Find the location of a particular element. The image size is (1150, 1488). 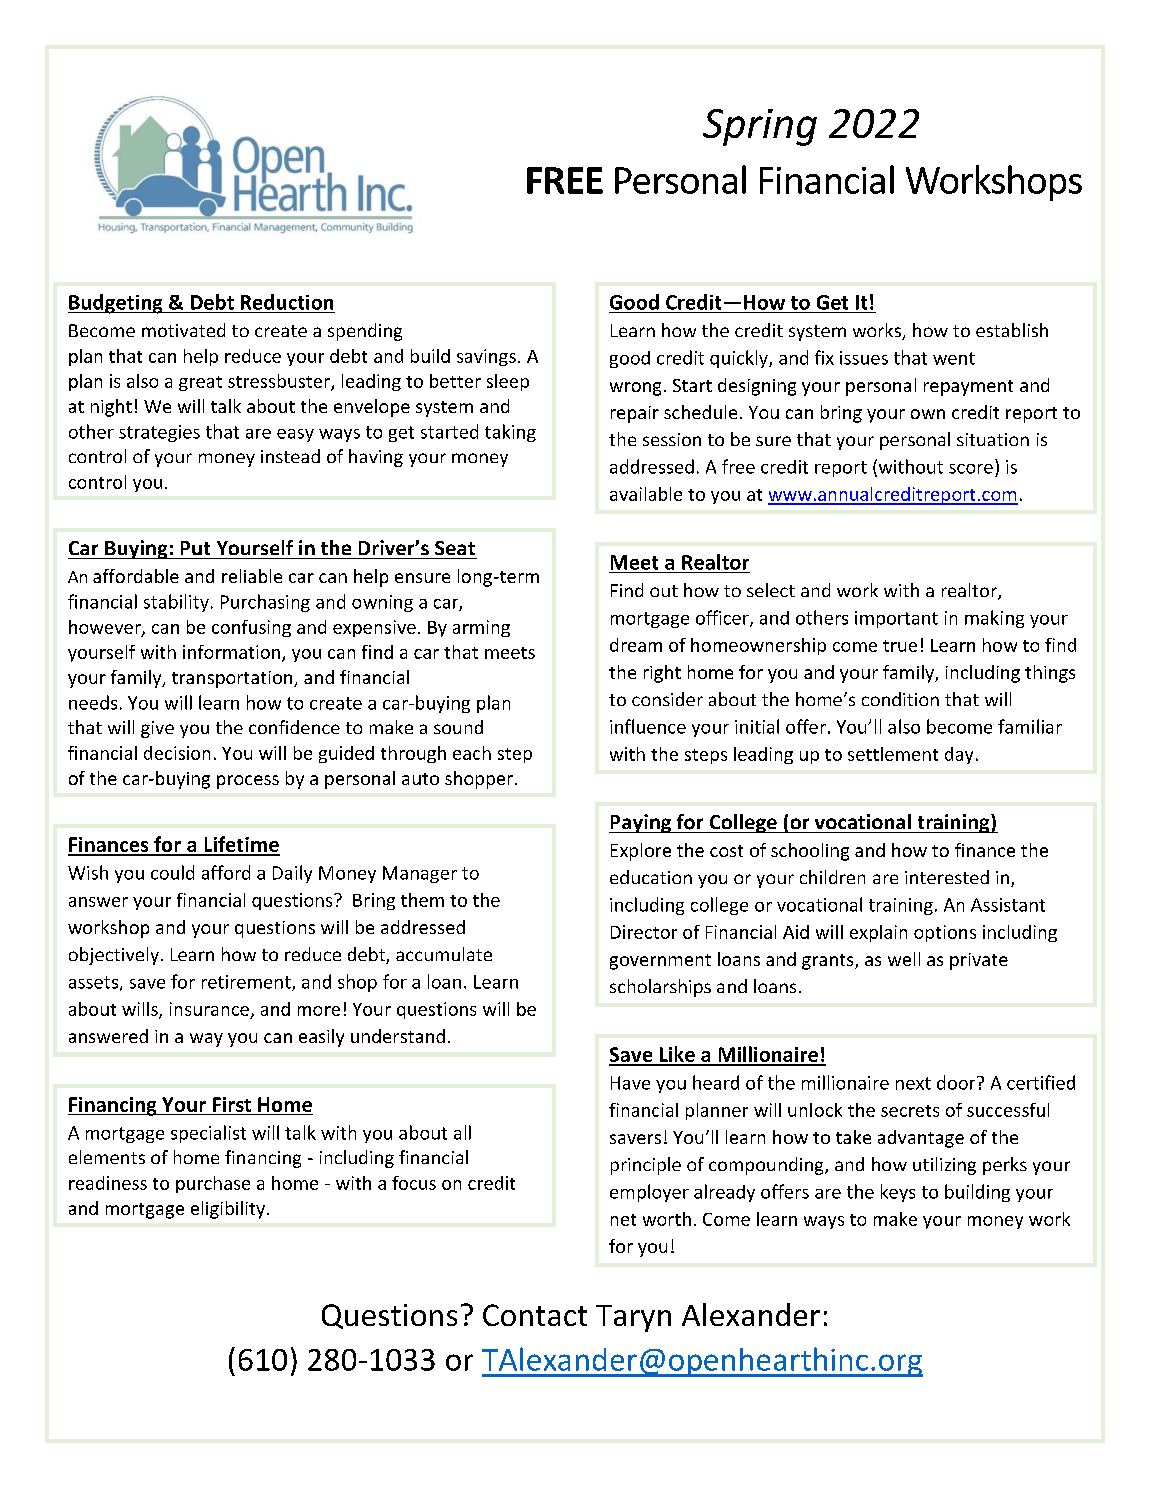

available is located at coordinates (646, 494).
